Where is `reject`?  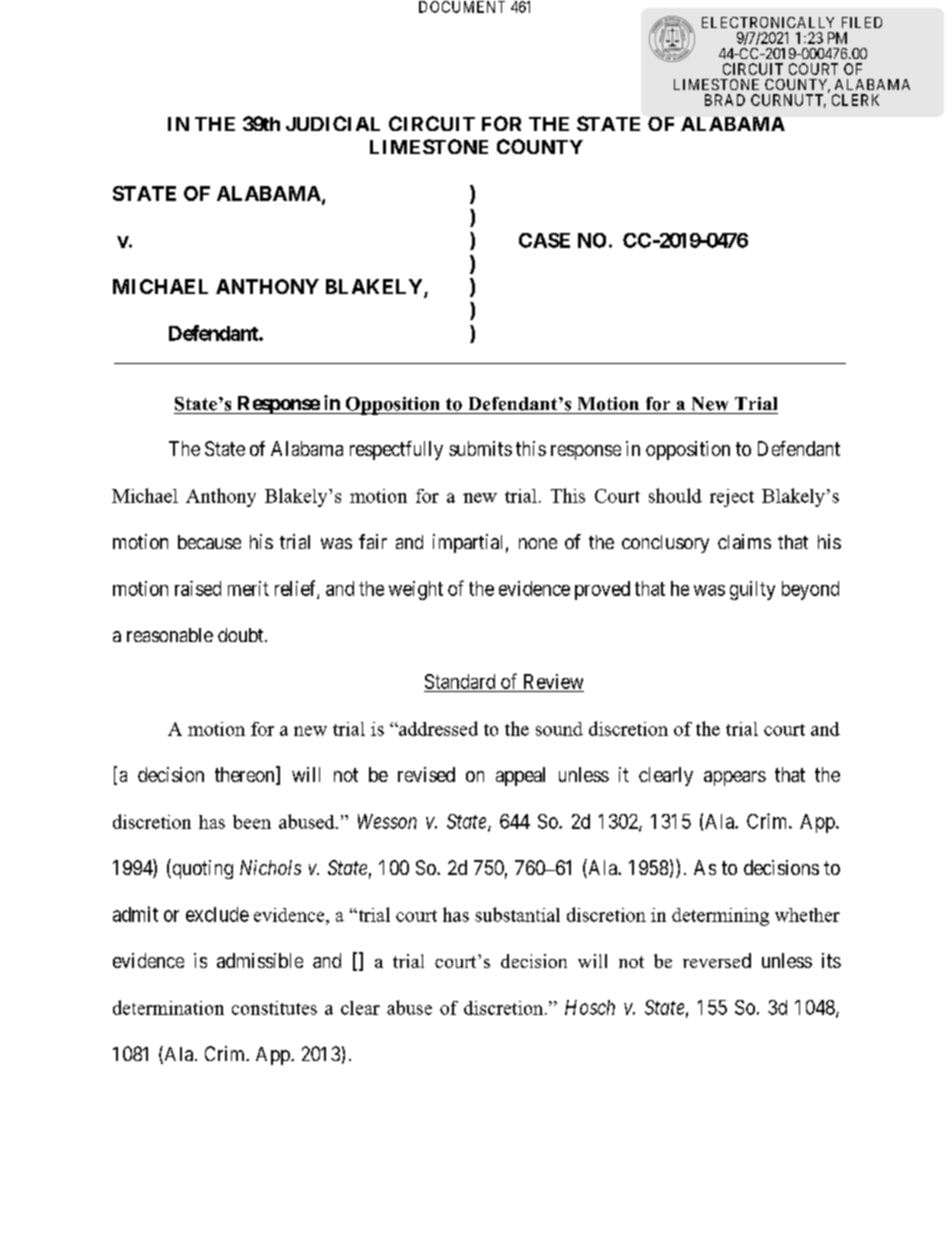
reject is located at coordinates (732, 498).
